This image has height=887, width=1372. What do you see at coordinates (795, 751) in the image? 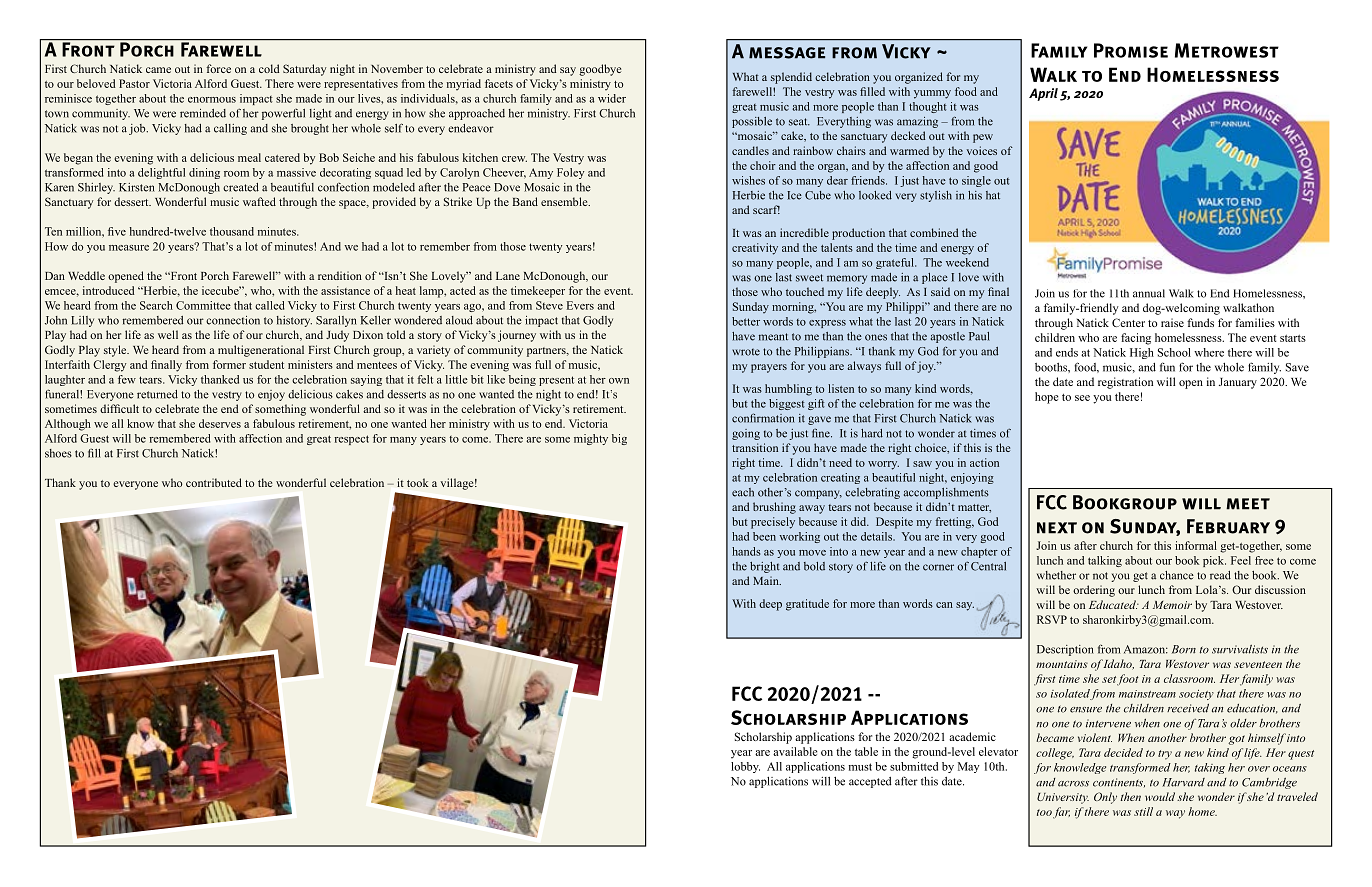
I see `available` at bounding box center [795, 751].
